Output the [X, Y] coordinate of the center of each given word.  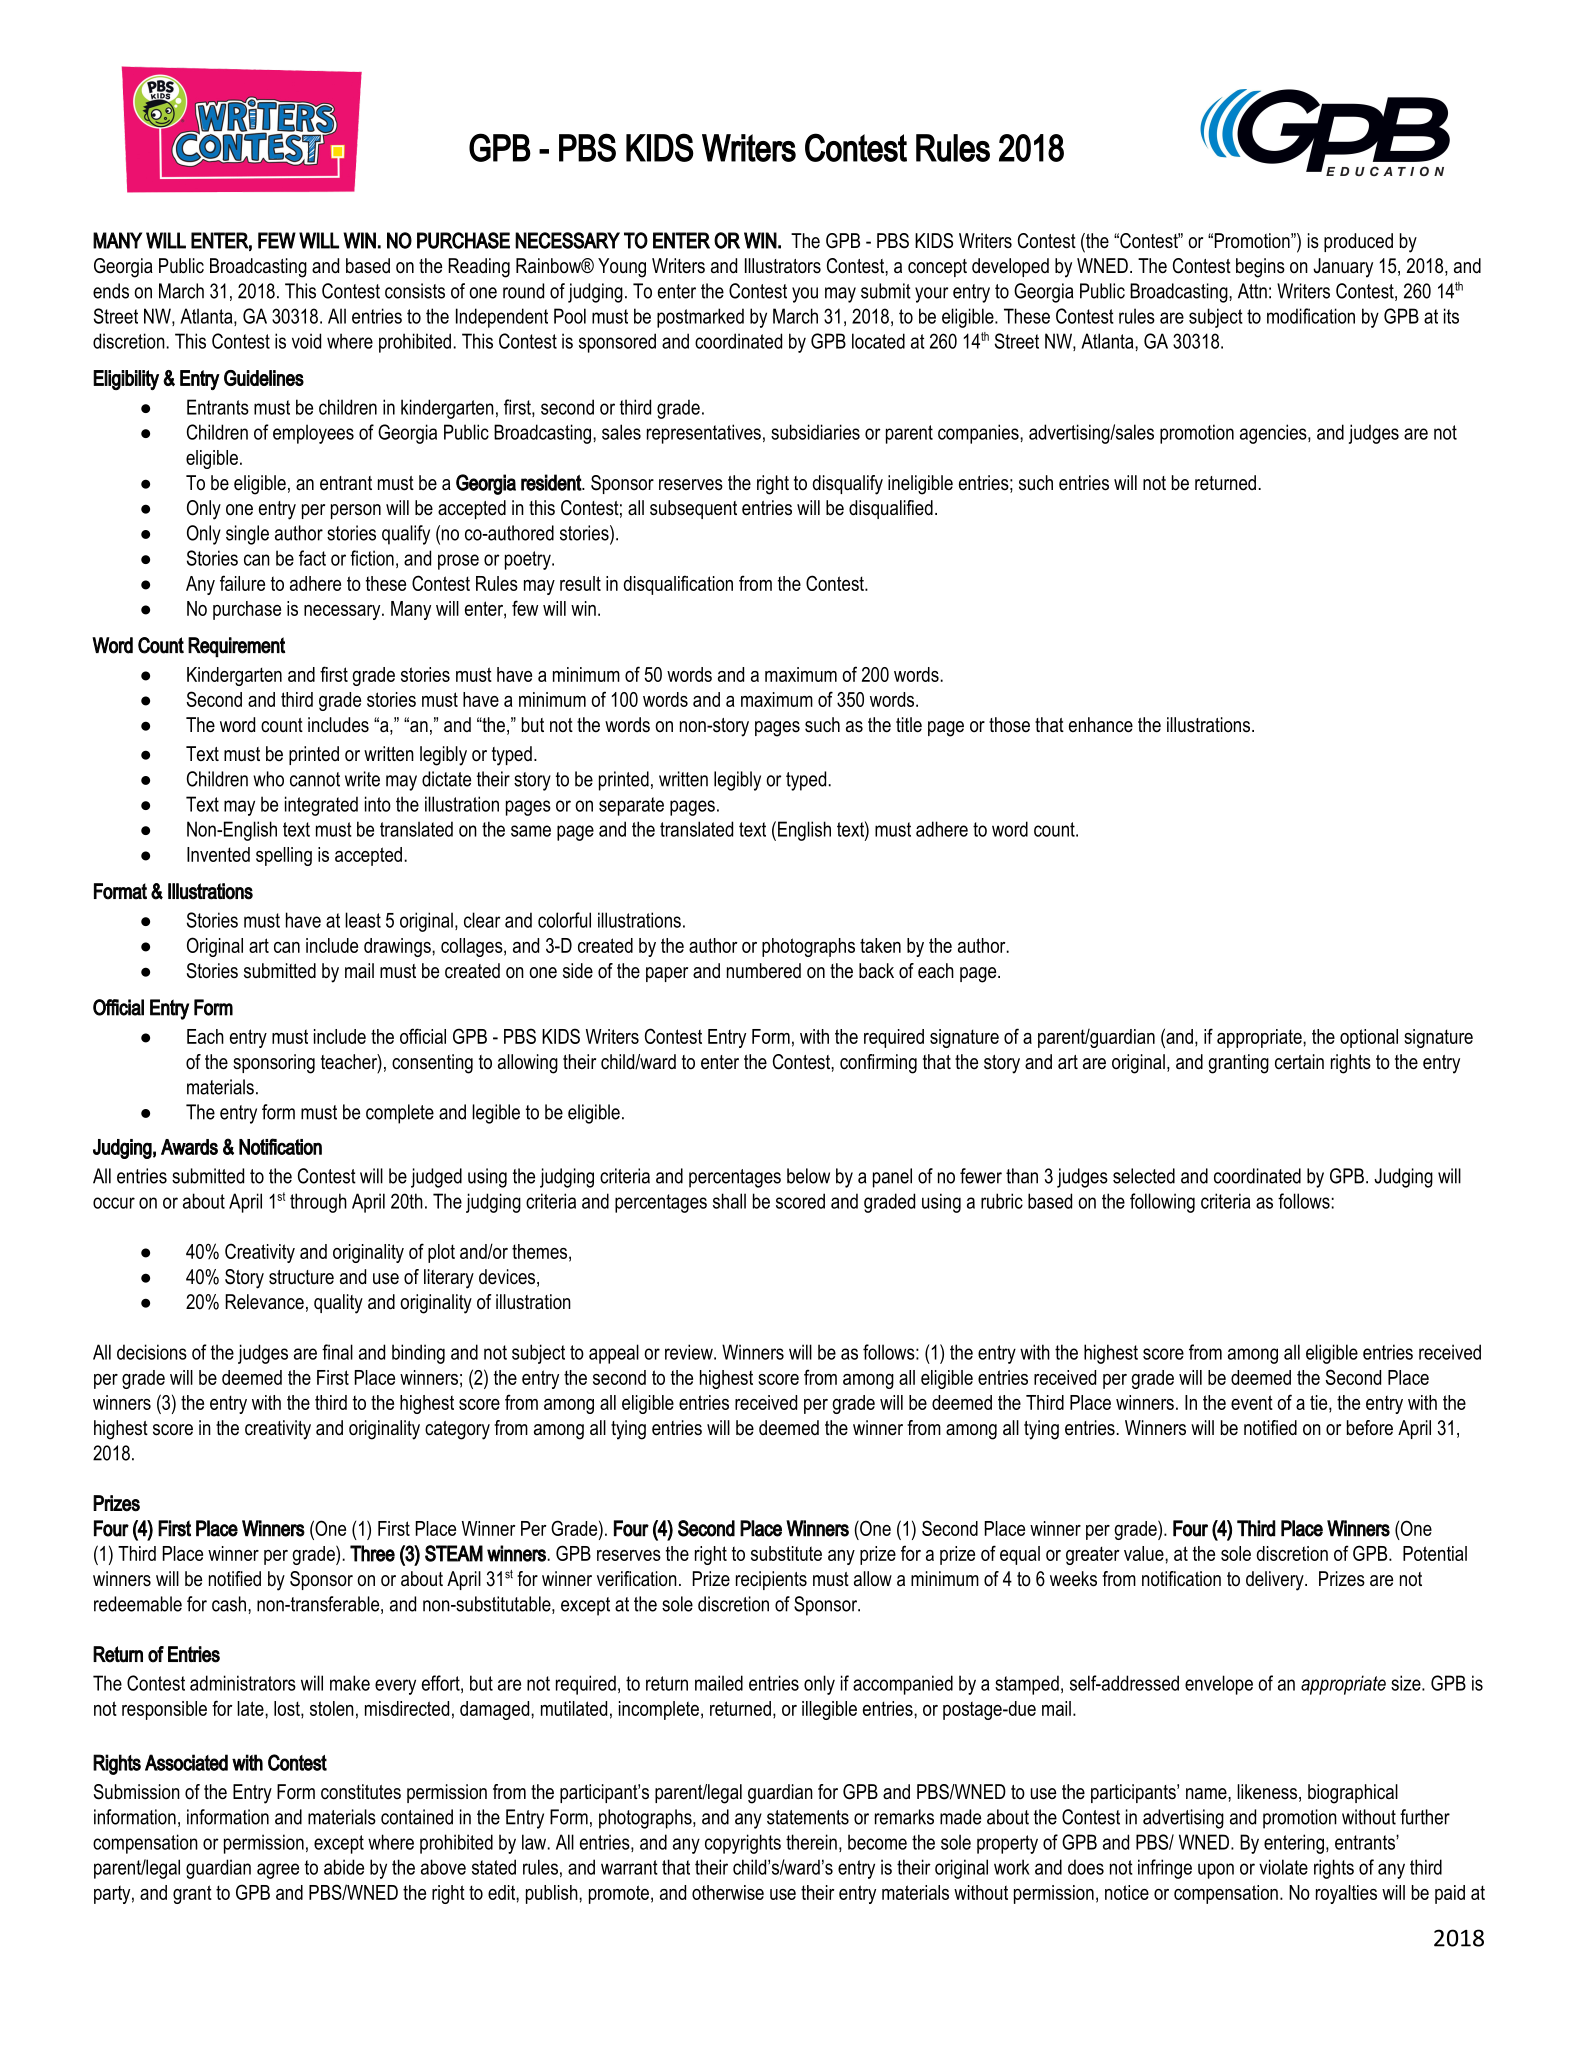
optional [1369, 1038]
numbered [764, 971]
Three [372, 1553]
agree [278, 1871]
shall [729, 1201]
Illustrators [783, 266]
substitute [786, 1553]
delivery [1276, 1581]
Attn [1252, 291]
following [1162, 1203]
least [363, 920]
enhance [1101, 725]
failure [242, 583]
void [306, 341]
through [318, 1203]
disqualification [678, 585]
